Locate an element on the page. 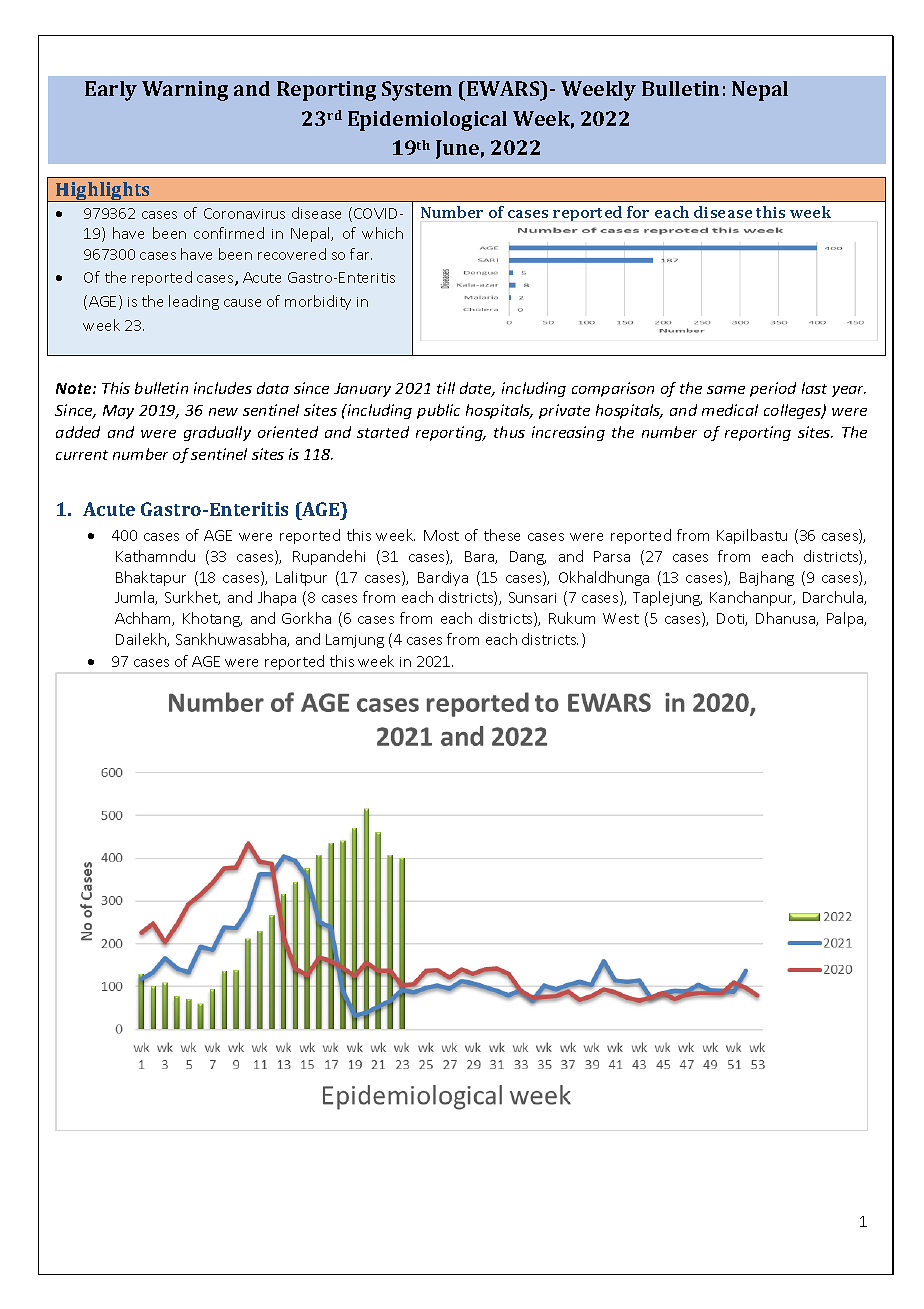  Warning is located at coordinates (185, 91).
